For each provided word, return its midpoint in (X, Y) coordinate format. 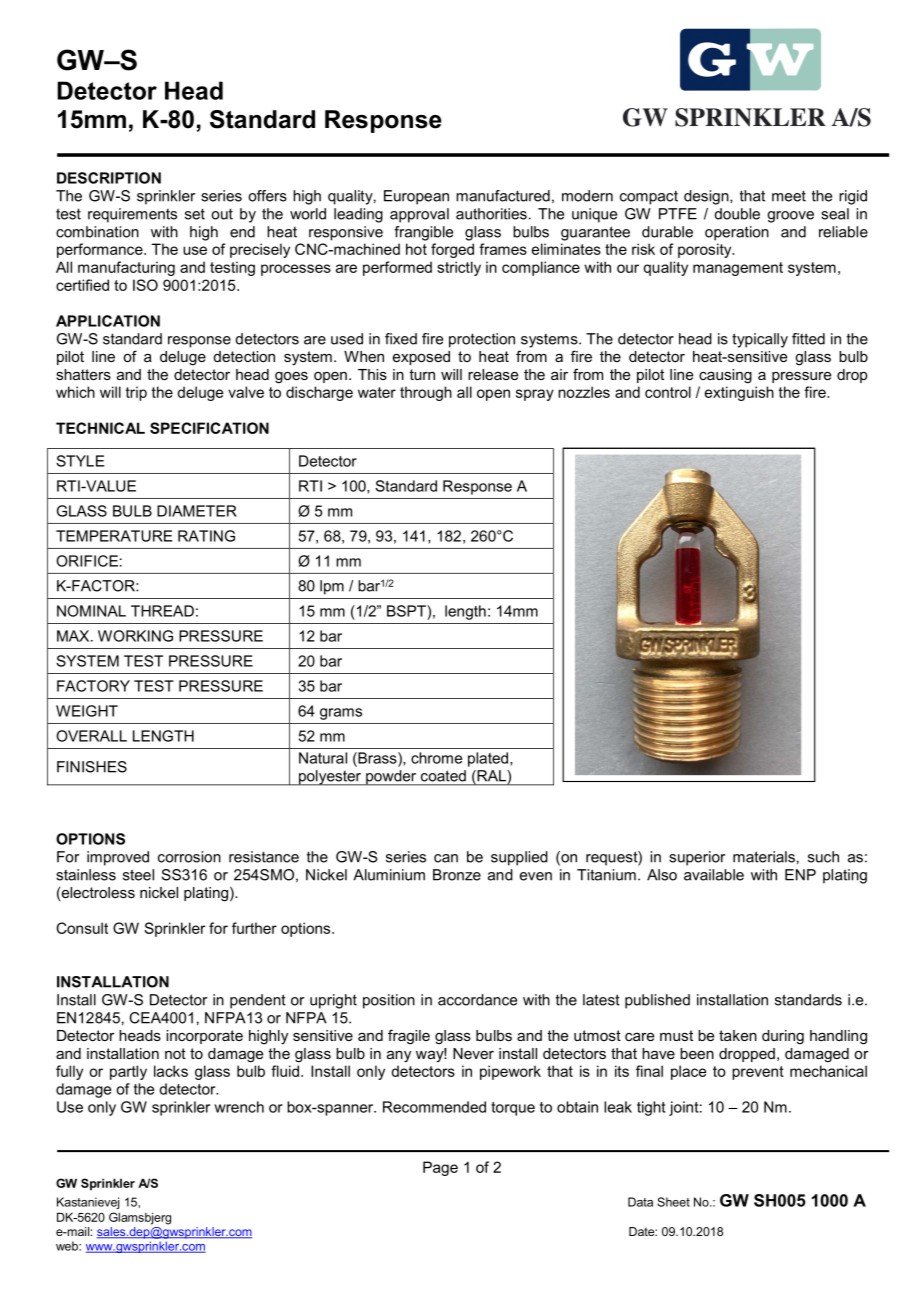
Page (440, 1168)
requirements (132, 215)
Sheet (673, 1202)
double (737, 214)
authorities (491, 214)
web (68, 1246)
